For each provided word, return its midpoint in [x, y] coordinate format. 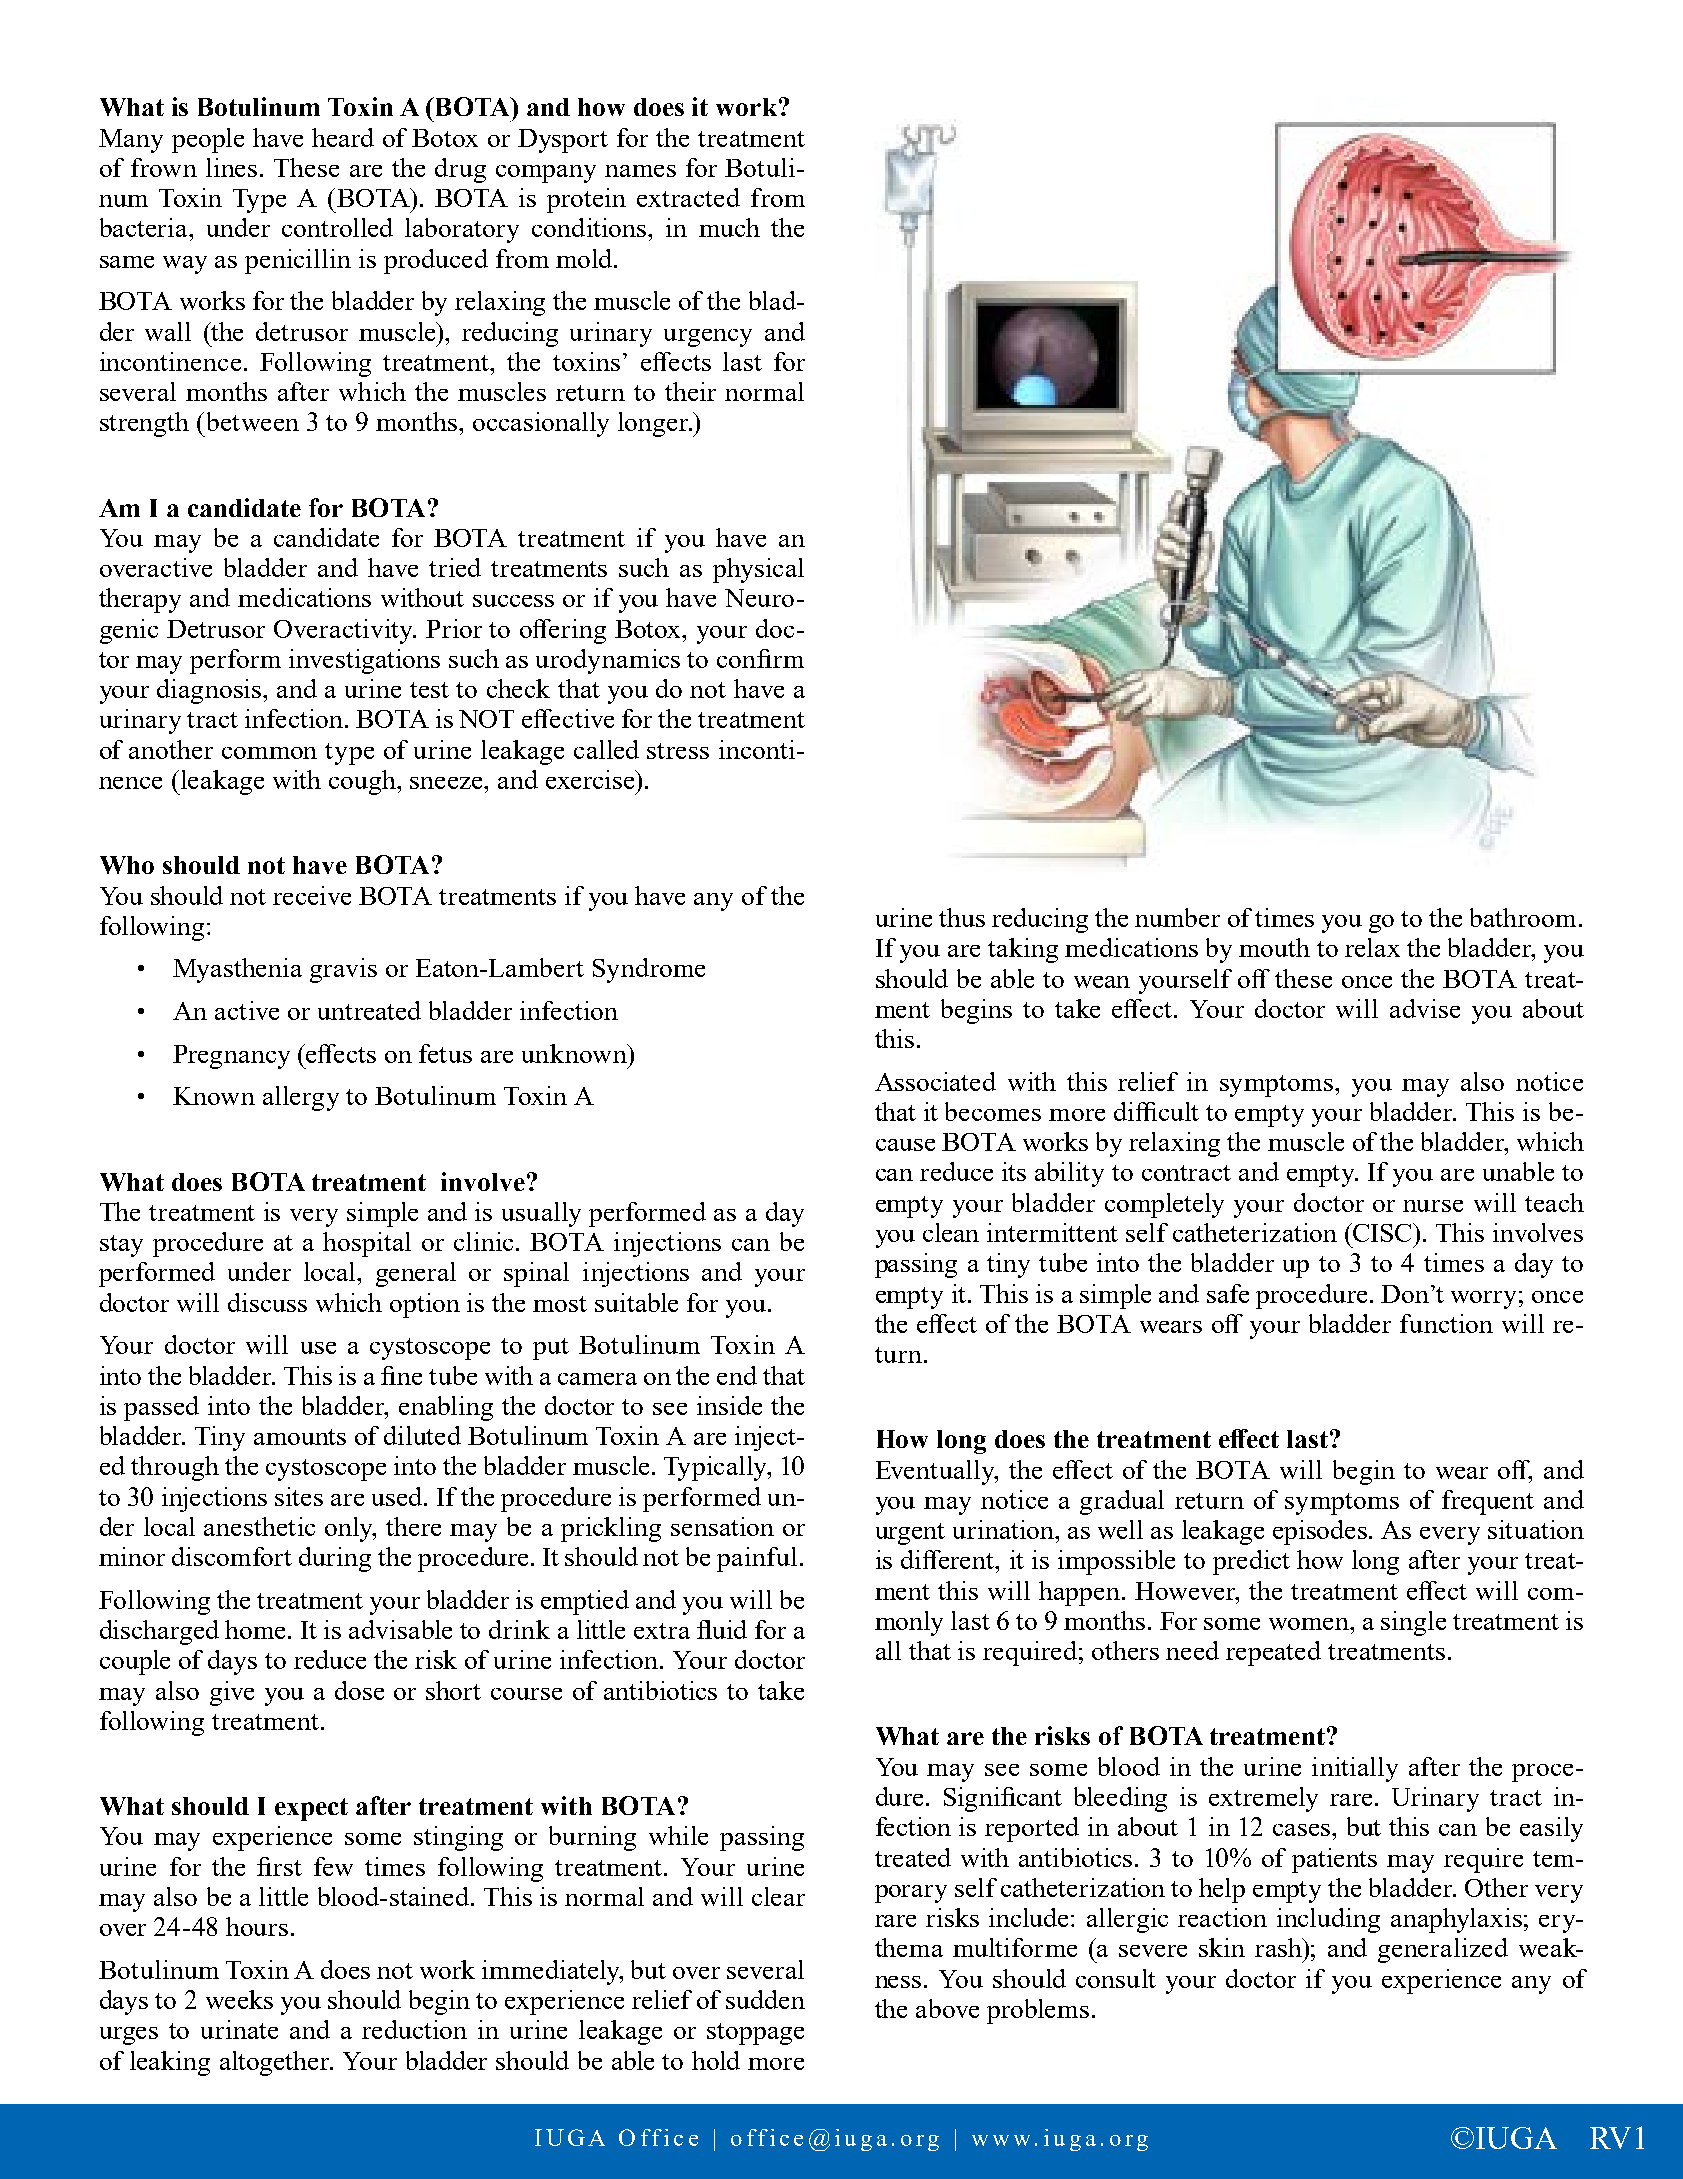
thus [962, 917]
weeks [239, 1999]
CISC [1382, 1232]
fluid [722, 1629]
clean [951, 1232]
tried [455, 567]
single [1413, 1623]
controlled [337, 227]
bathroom [1523, 917]
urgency [708, 338]
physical [758, 570]
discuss [267, 1302]
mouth [1274, 947]
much [729, 227]
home [257, 1629]
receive [312, 895]
